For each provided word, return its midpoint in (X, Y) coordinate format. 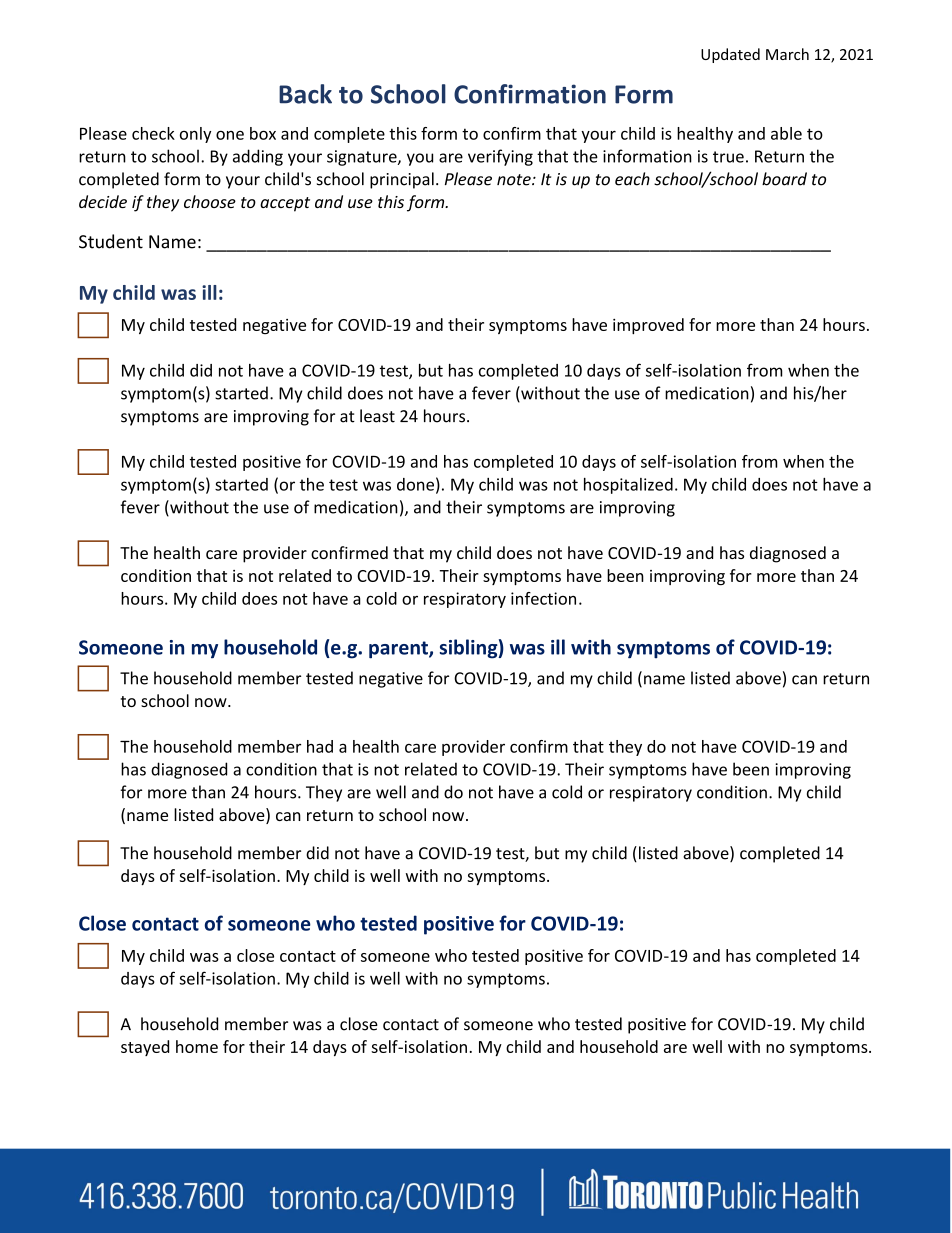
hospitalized (628, 486)
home (197, 1046)
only (195, 135)
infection (543, 598)
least (377, 416)
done (415, 484)
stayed (145, 1048)
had (320, 746)
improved (648, 326)
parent (399, 650)
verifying (500, 157)
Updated (730, 55)
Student (111, 241)
